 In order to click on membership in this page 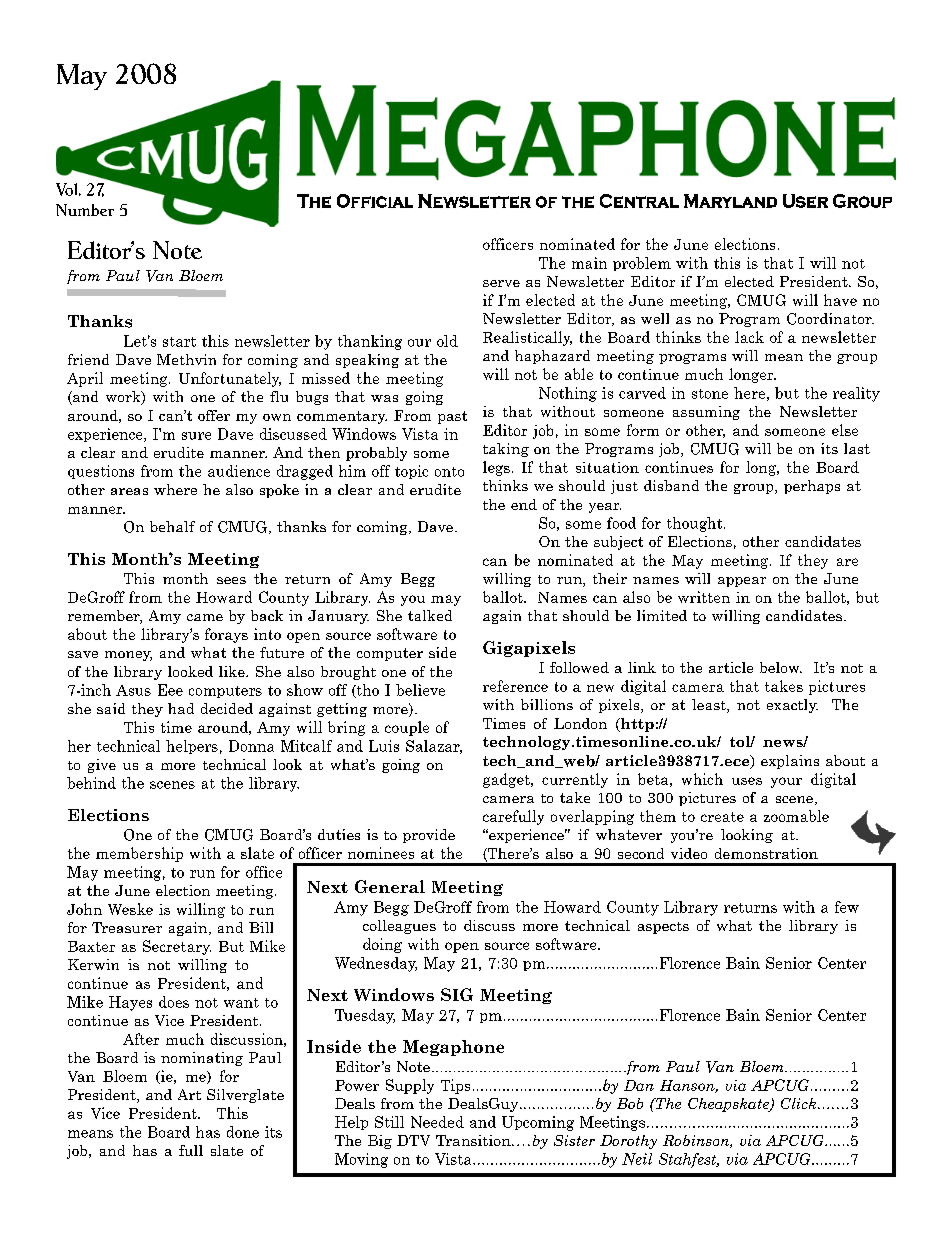, I will do `click(139, 854)`.
